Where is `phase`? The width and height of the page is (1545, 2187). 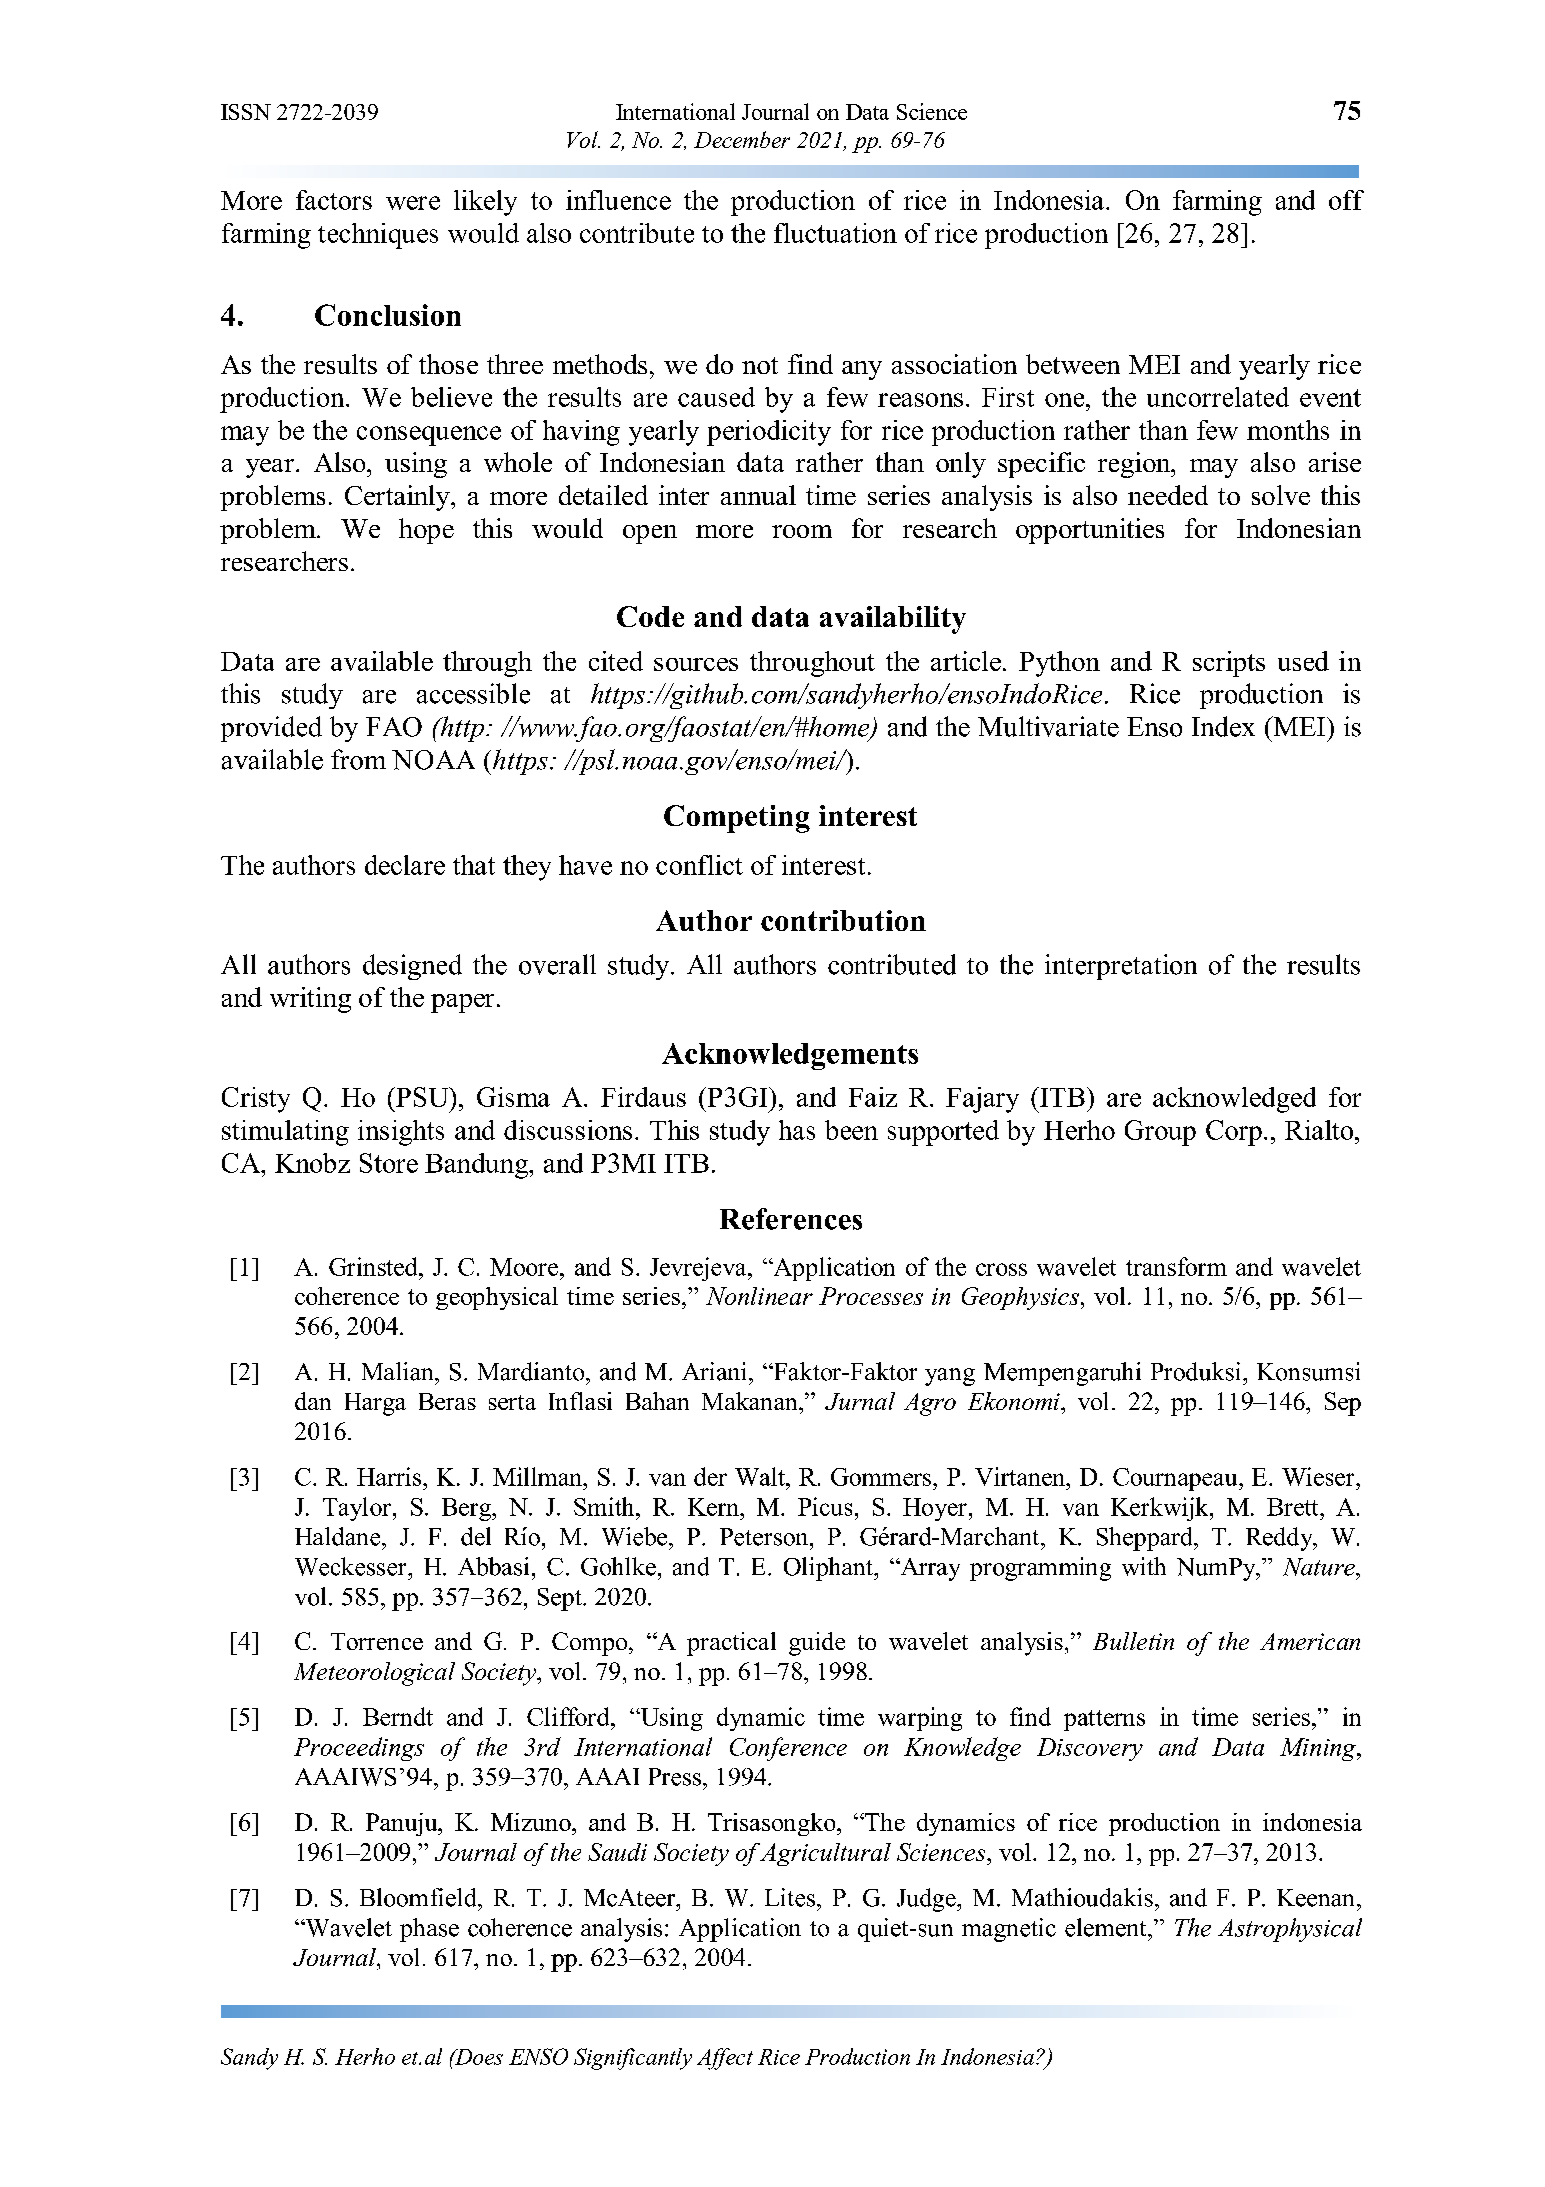 phase is located at coordinates (429, 1930).
